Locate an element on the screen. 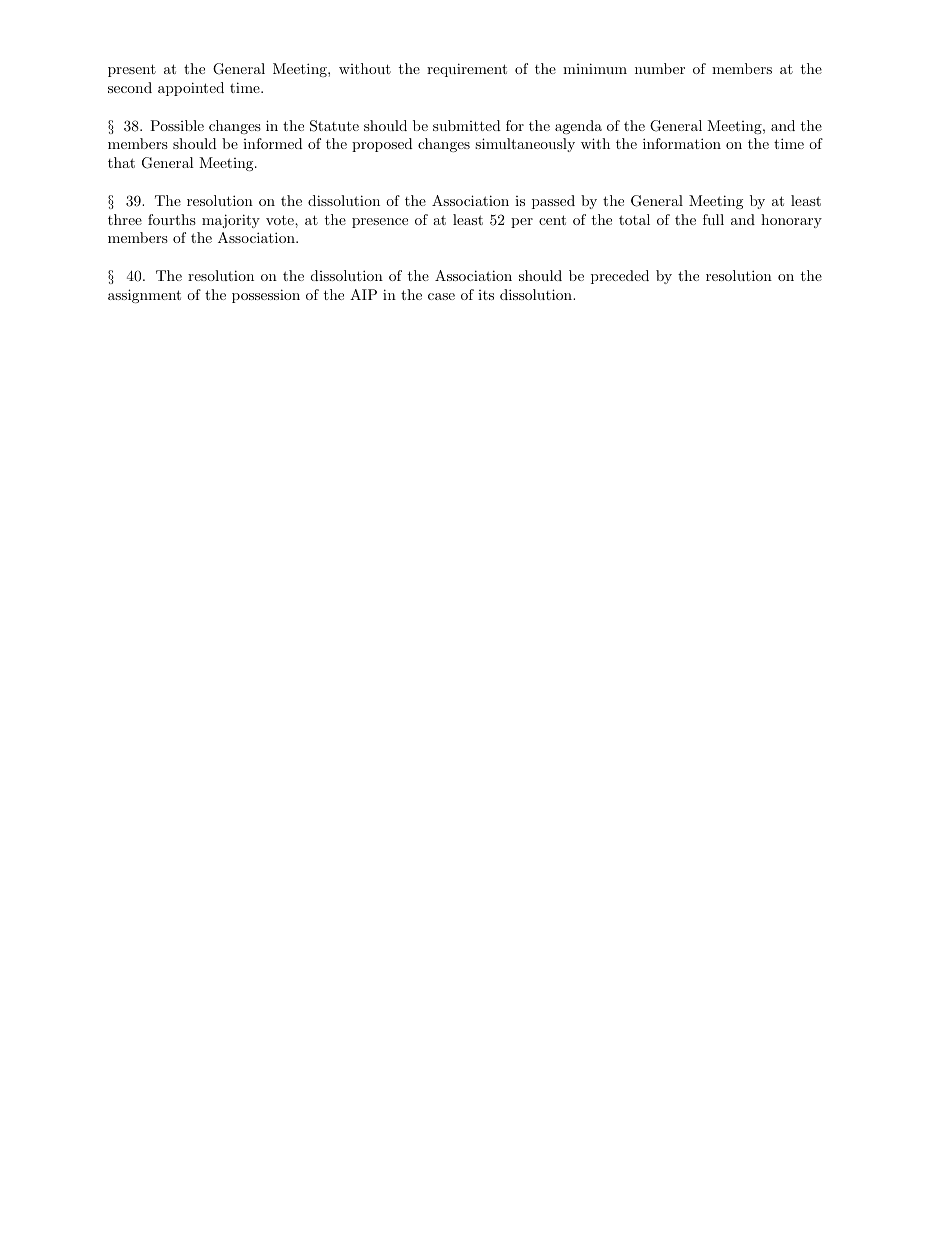 Image resolution: width=952 pixels, height=1233 pixels. informed is located at coordinates (273, 143).
